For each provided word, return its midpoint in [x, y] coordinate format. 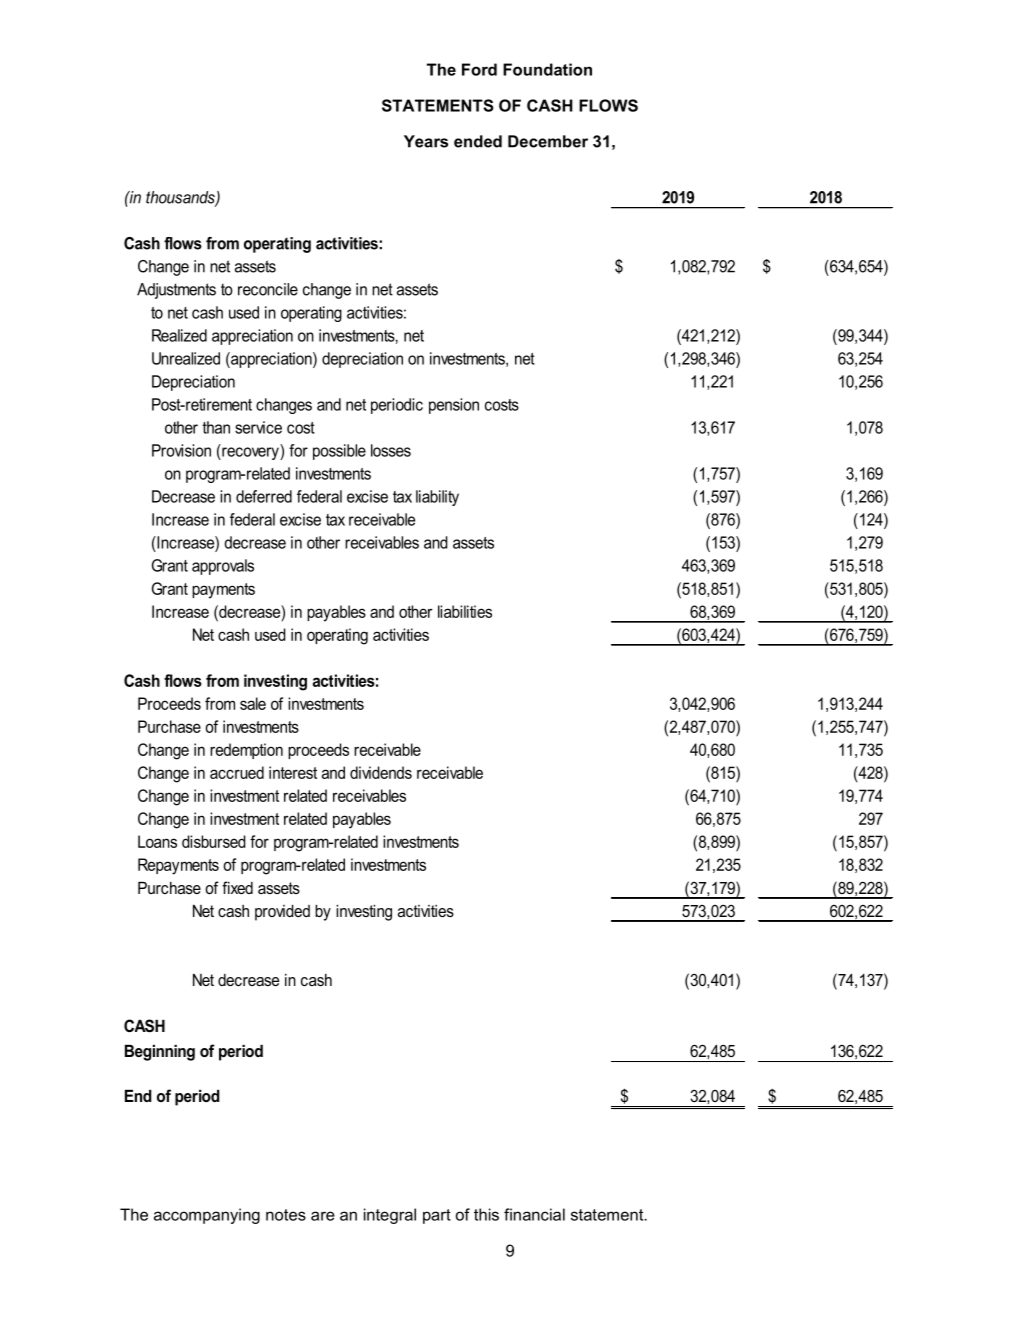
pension [454, 406]
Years [426, 141]
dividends [381, 772]
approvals [223, 567]
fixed [237, 887]
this [486, 1214]
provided [282, 913]
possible [339, 452]
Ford [479, 69]
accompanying [207, 1216]
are [323, 1216]
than [216, 427]
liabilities [465, 611]
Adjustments [176, 291]
